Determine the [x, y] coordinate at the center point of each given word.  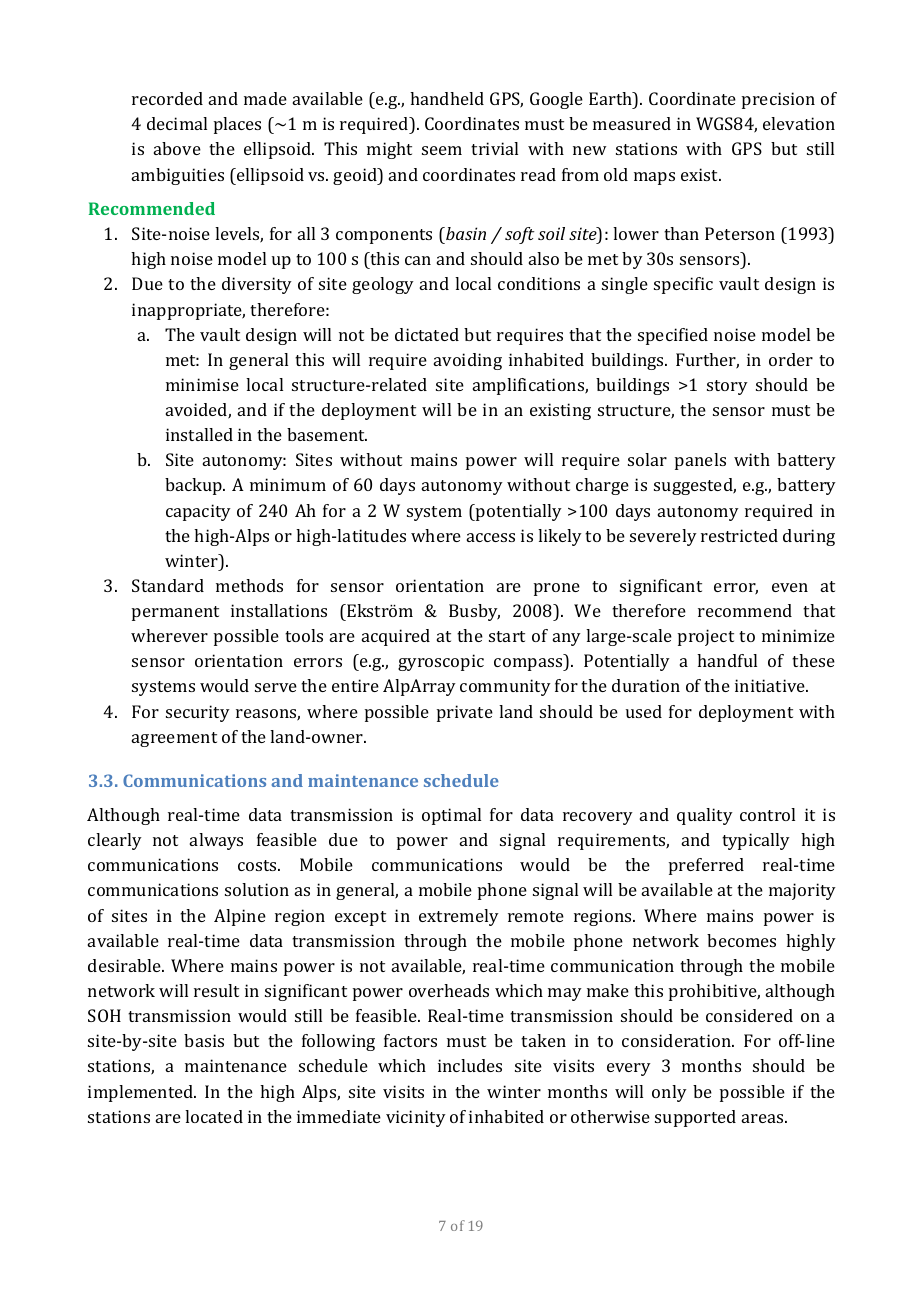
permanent [175, 613]
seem [442, 150]
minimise [202, 384]
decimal [177, 123]
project [706, 637]
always [216, 841]
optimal [451, 816]
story [727, 387]
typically [756, 841]
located [214, 1116]
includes [470, 1065]
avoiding [468, 361]
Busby [474, 612]
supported [695, 1118]
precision [778, 100]
